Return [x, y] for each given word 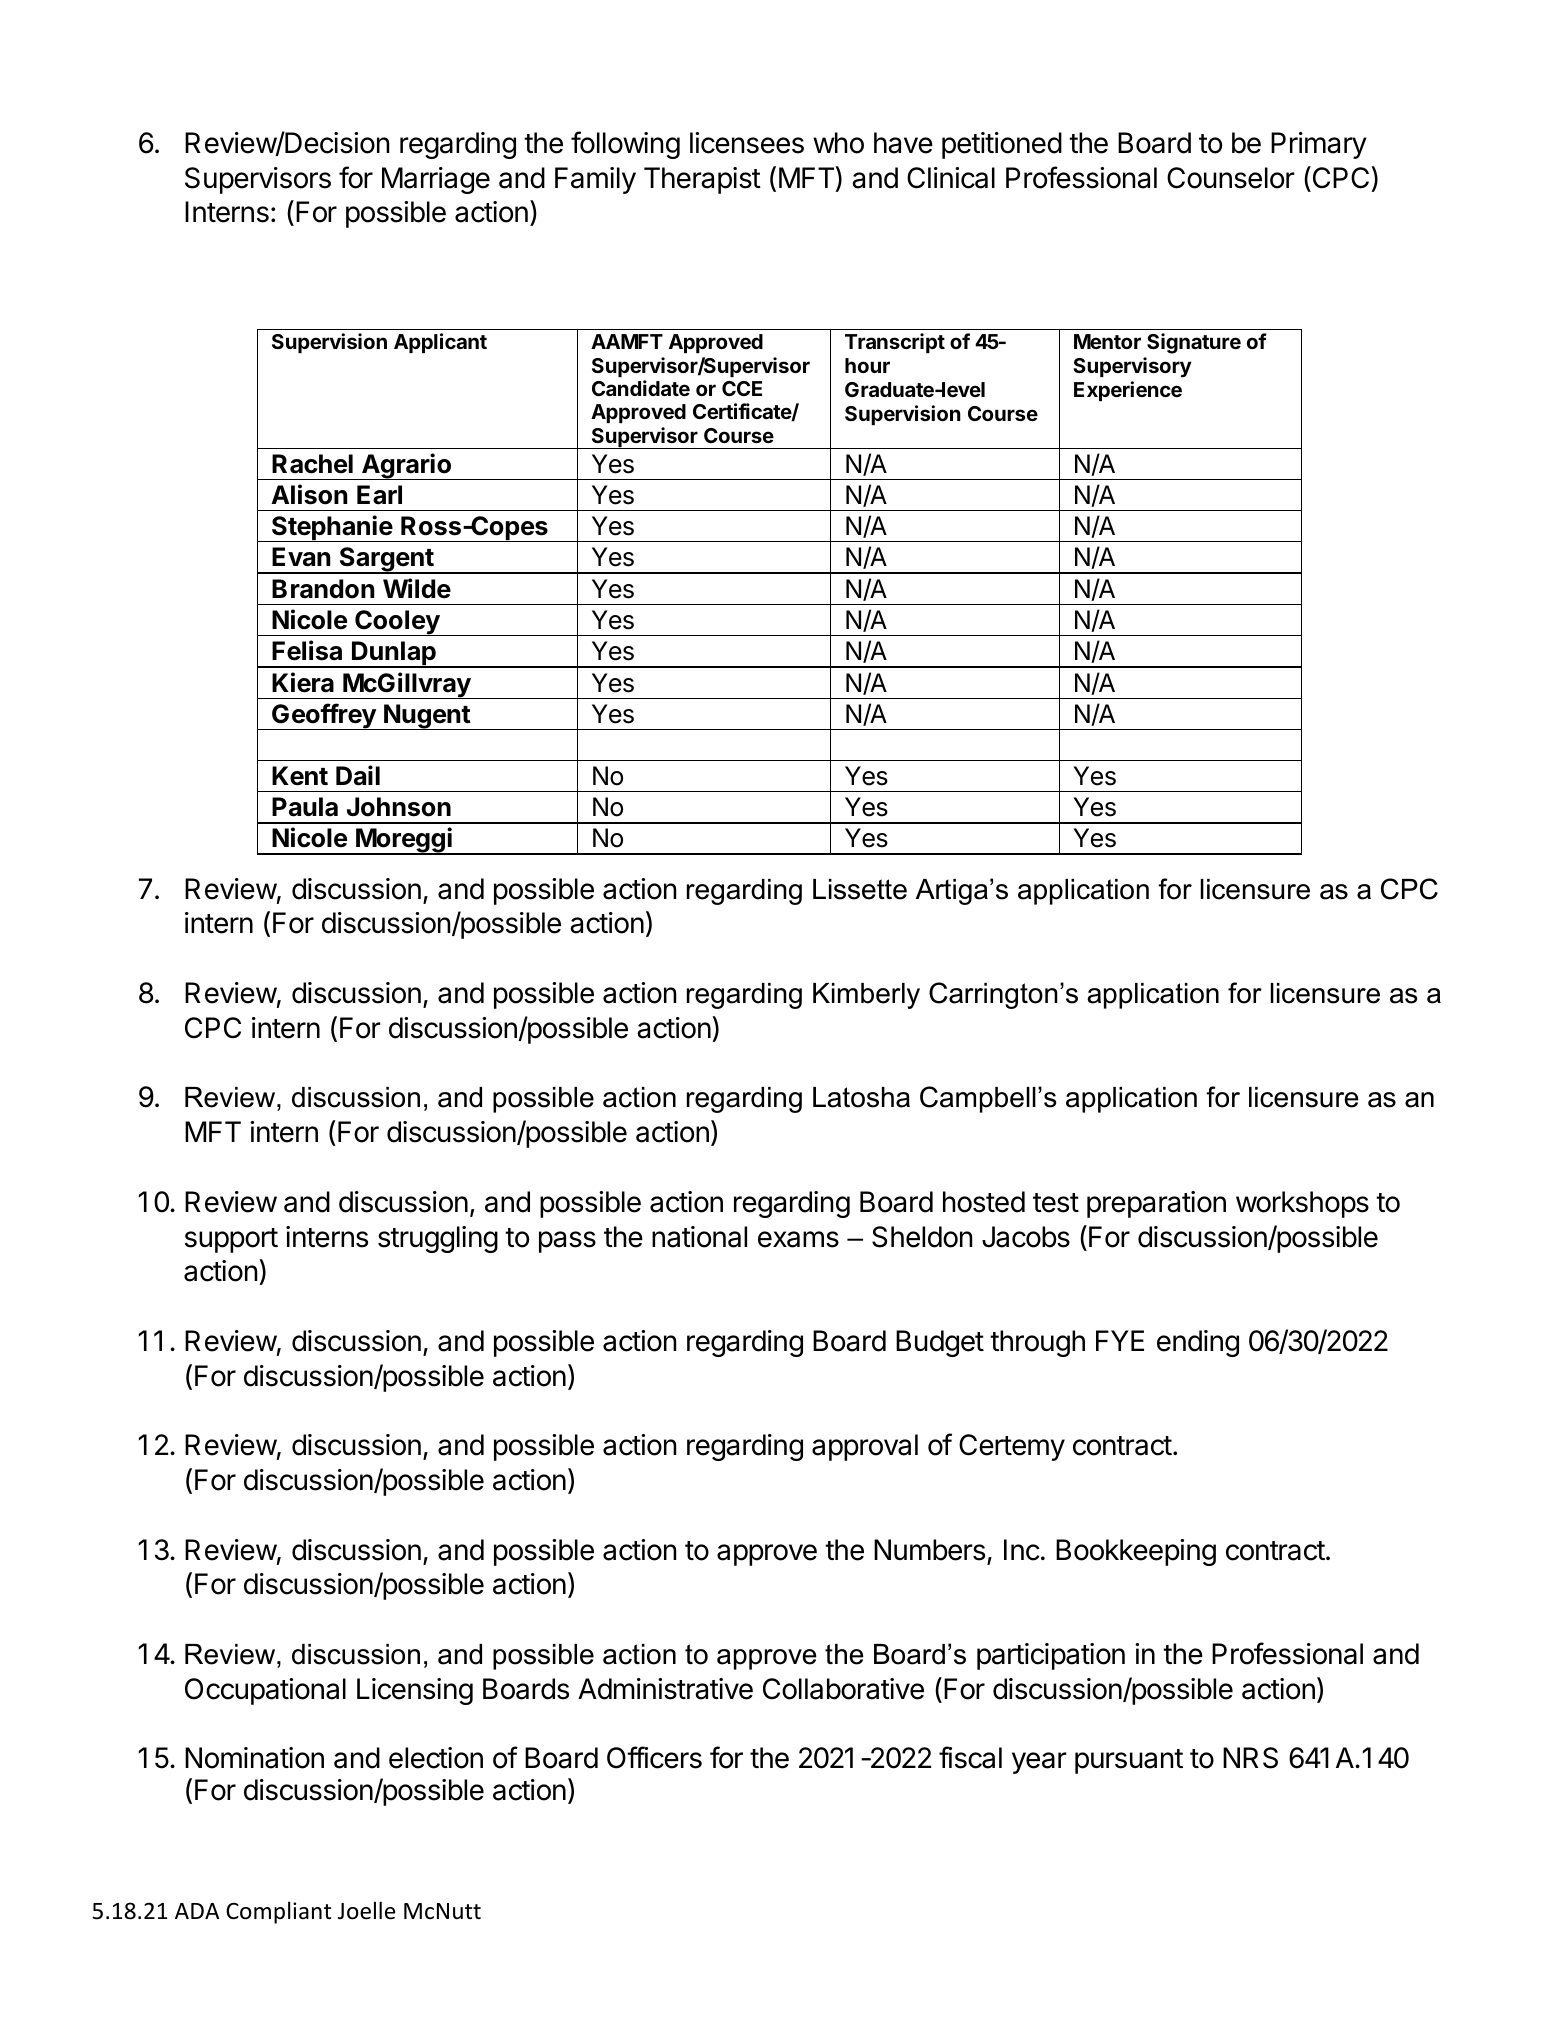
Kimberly [866, 996]
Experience [1128, 391]
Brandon [323, 589]
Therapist [702, 180]
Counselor [1231, 178]
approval [865, 1447]
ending [1198, 1343]
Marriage [436, 180]
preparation [1156, 1204]
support [231, 1240]
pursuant [1129, 1761]
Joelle [366, 1910]
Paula [305, 807]
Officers [654, 1757]
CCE [742, 388]
